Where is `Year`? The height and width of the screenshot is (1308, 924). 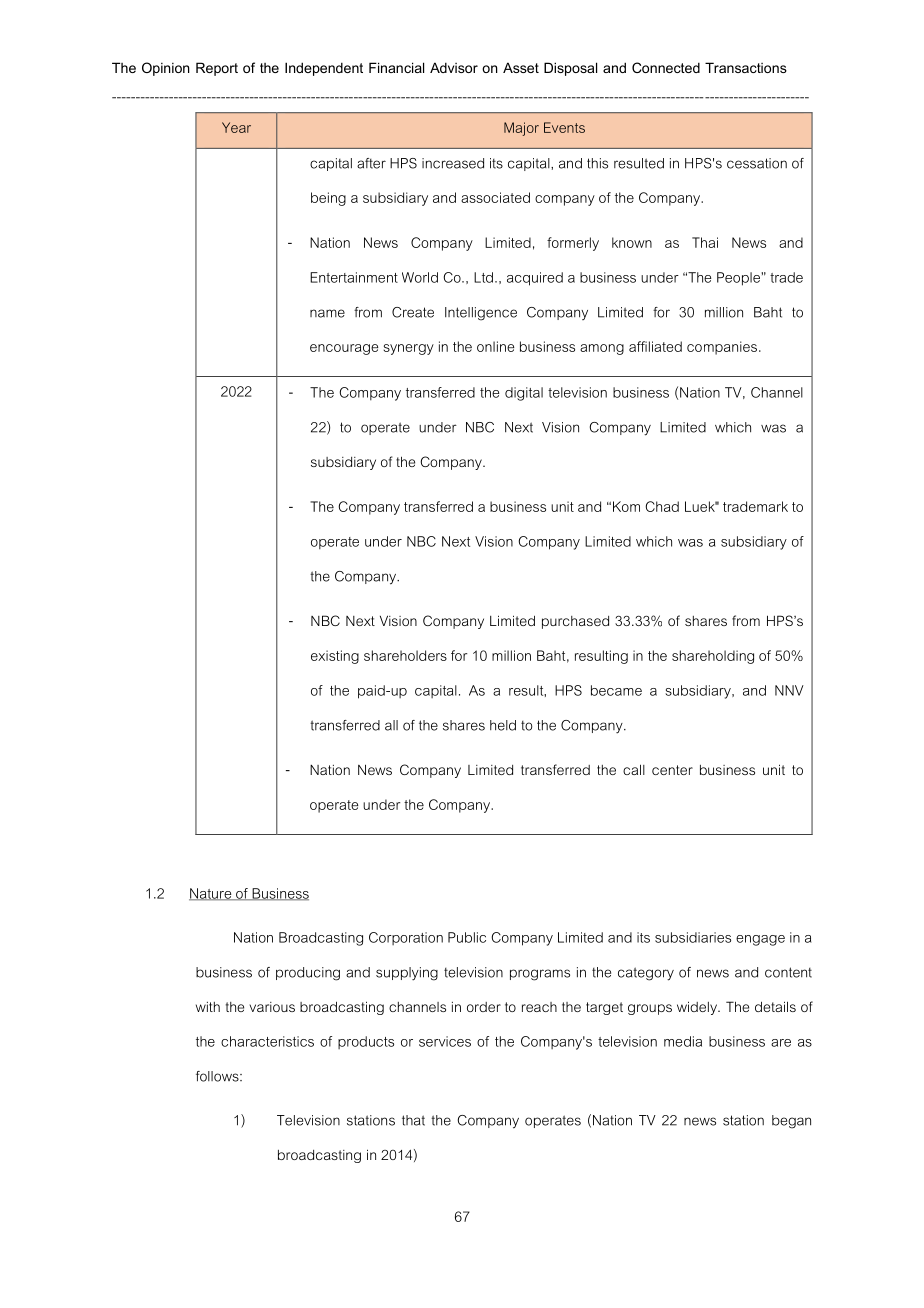 Year is located at coordinates (236, 127).
